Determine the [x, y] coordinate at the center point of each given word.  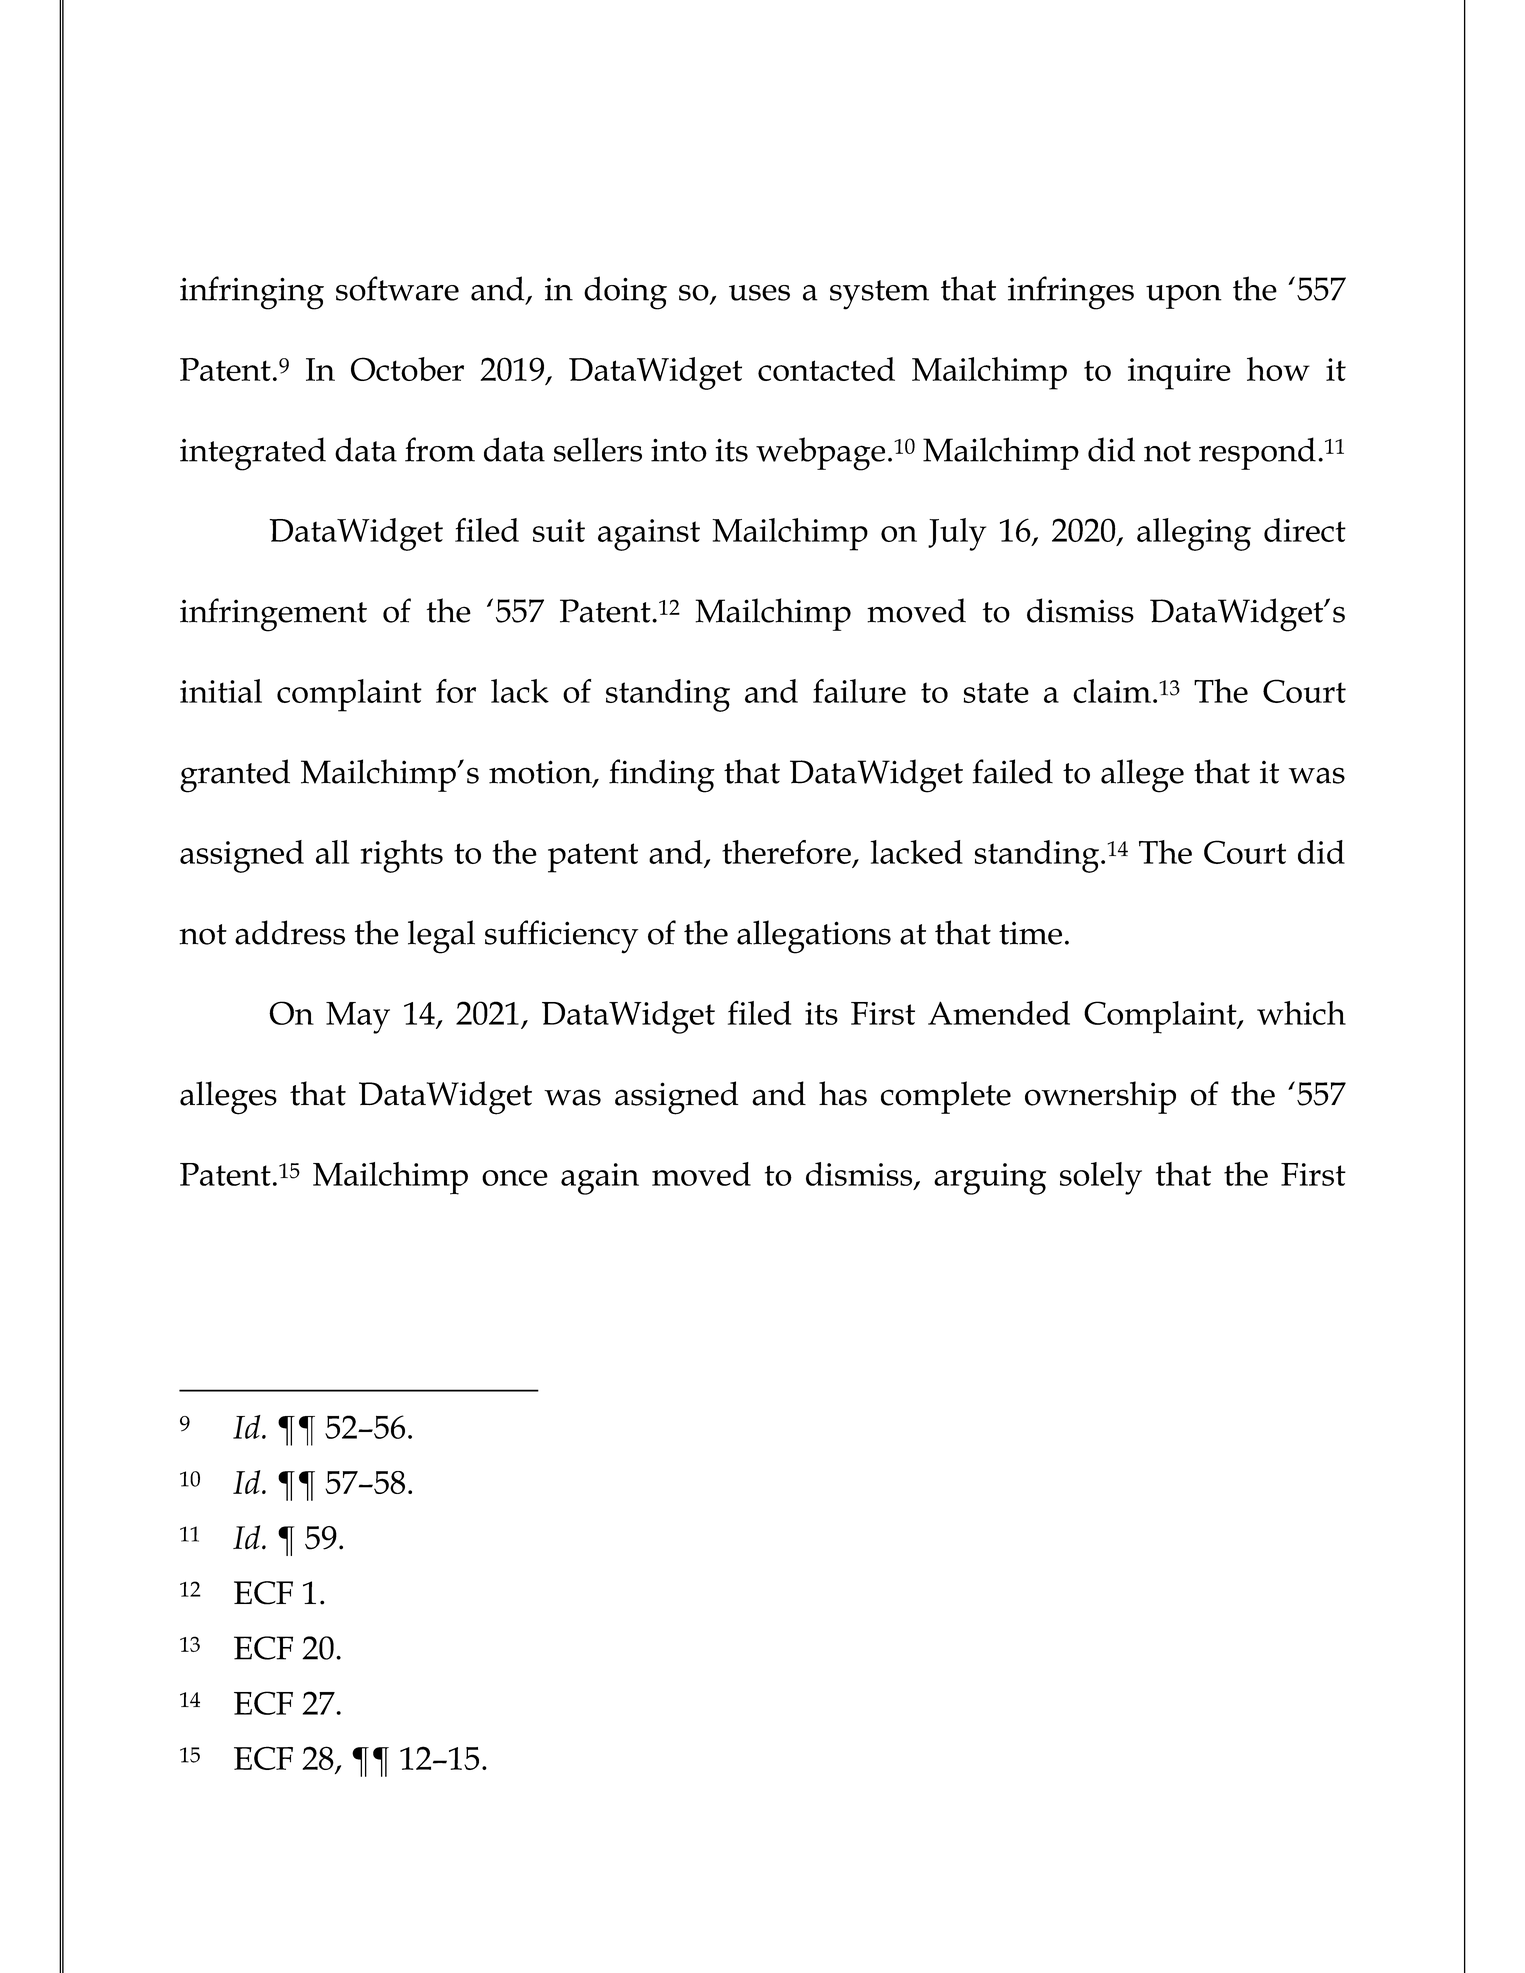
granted [235, 776]
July [957, 534]
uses [759, 293]
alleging [1194, 534]
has [843, 1093]
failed [1012, 771]
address [290, 932]
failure [859, 691]
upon [1184, 297]
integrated [253, 454]
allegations [814, 937]
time [1030, 933]
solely [1101, 1178]
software [397, 288]
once [515, 1178]
